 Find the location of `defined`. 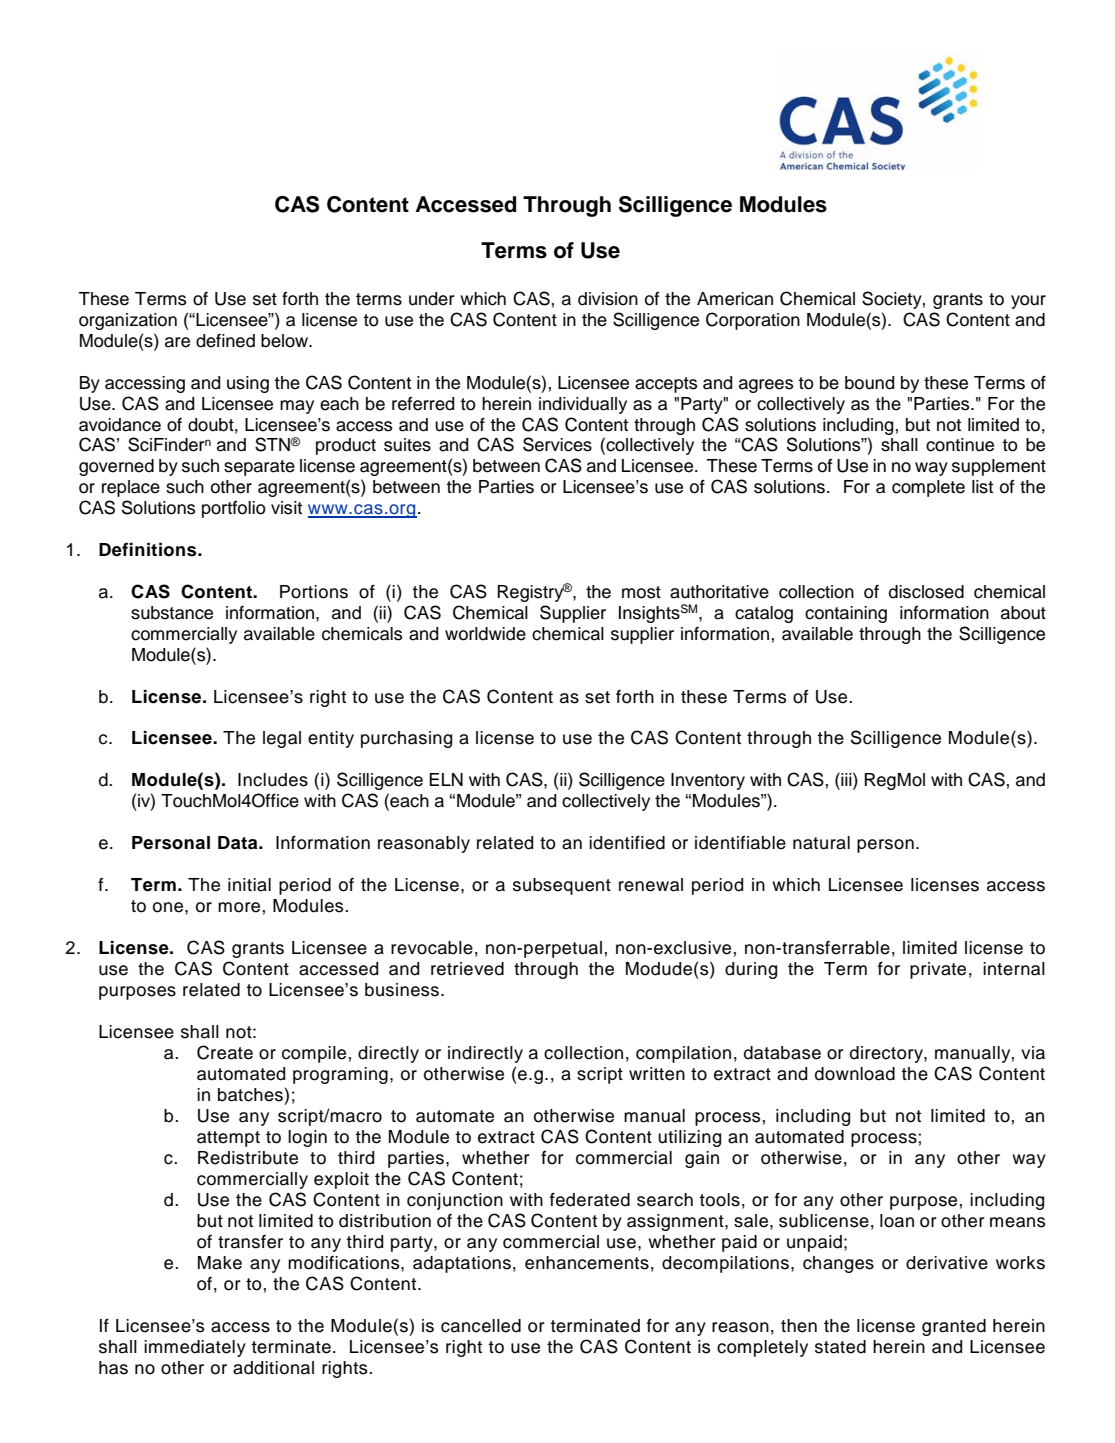

defined is located at coordinates (225, 341).
